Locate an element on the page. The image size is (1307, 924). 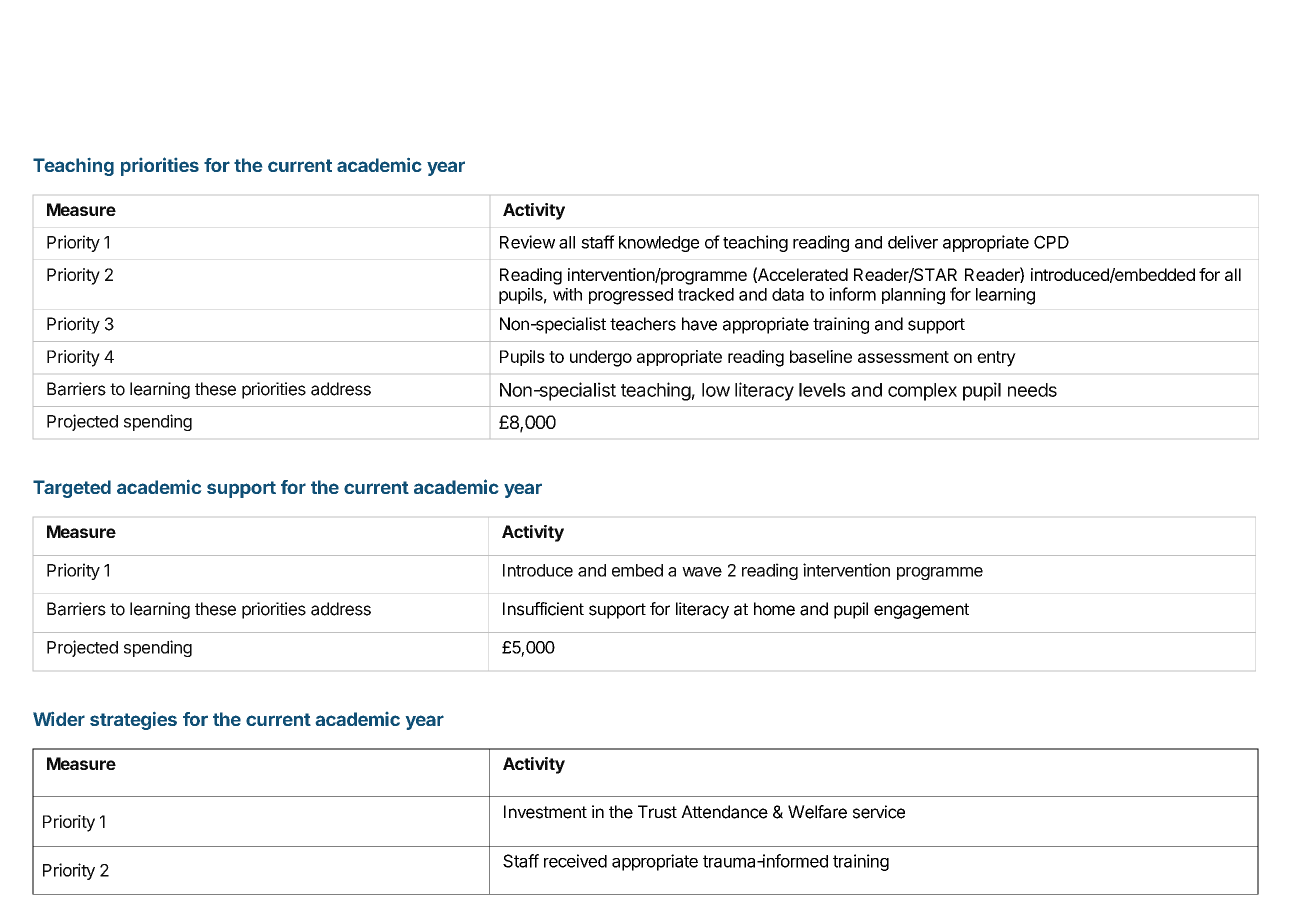
with is located at coordinates (567, 294).
